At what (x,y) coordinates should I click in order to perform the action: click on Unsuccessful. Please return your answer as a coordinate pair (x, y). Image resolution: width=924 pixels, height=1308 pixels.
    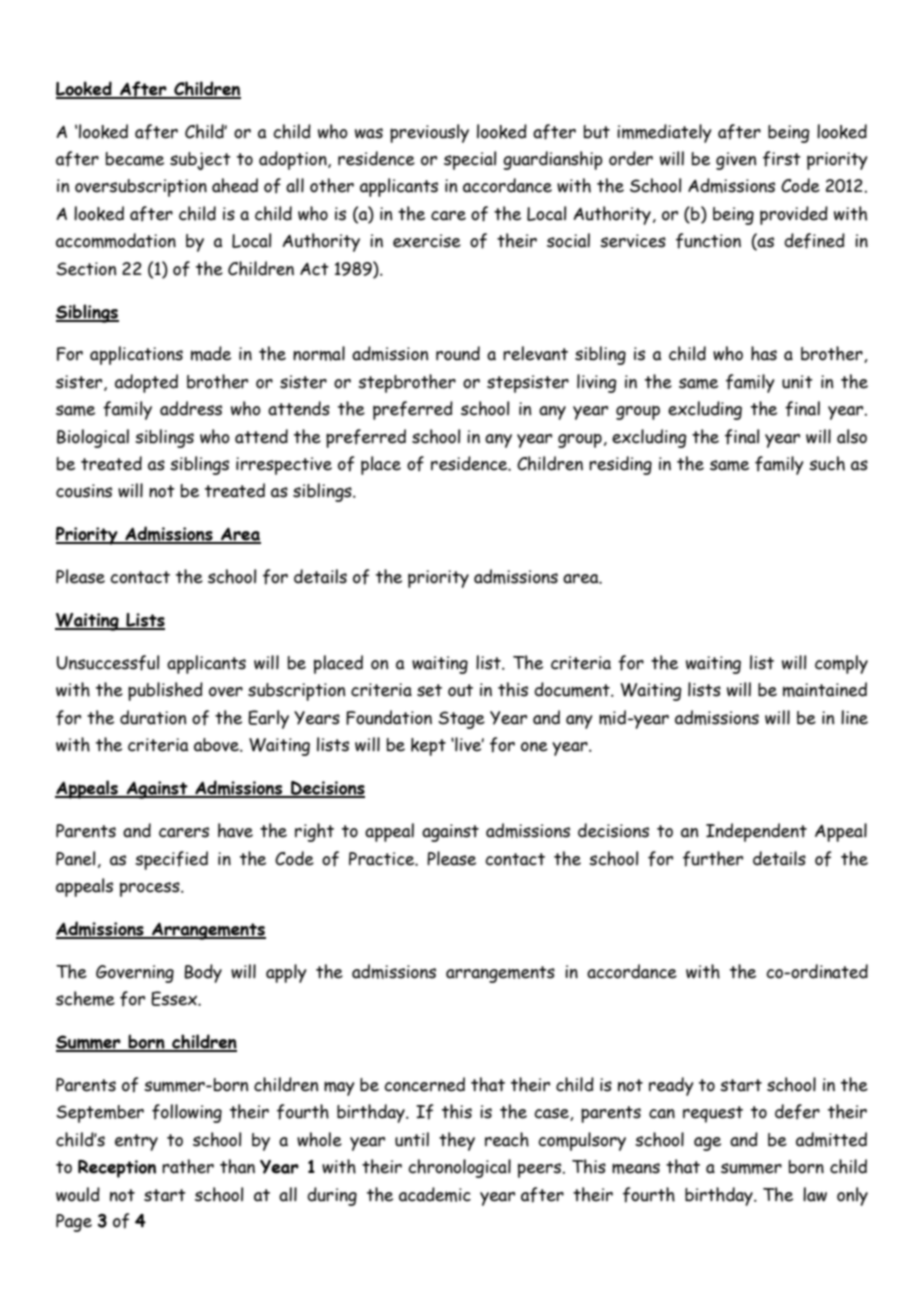
    Looking at the image, I should click on (108, 663).
